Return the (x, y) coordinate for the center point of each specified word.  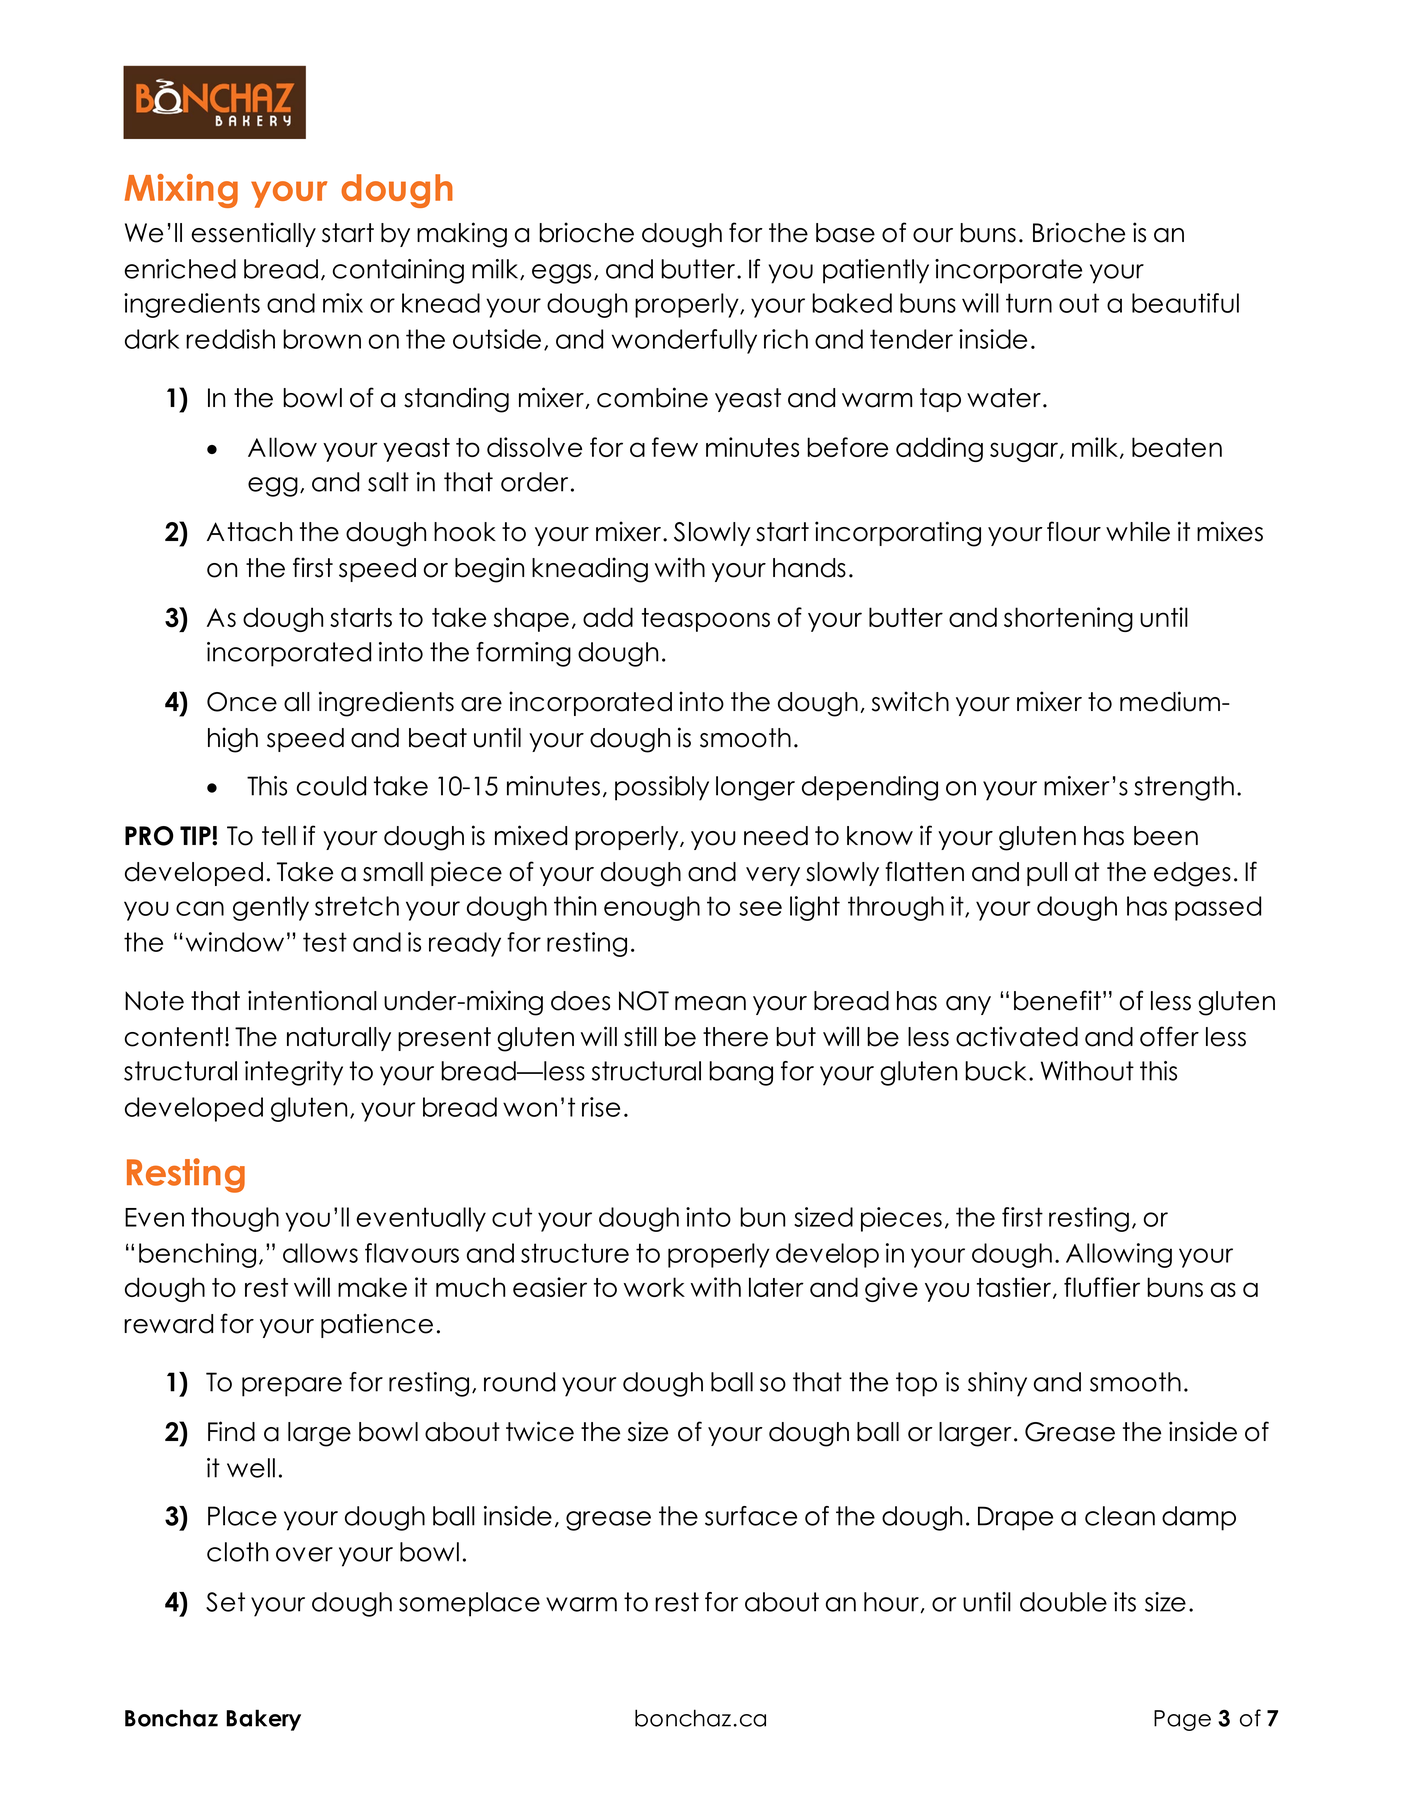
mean (710, 1003)
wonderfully (684, 341)
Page (1182, 1720)
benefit (1057, 1000)
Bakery (263, 1720)
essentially (253, 234)
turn (1029, 303)
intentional (312, 1000)
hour (892, 1602)
